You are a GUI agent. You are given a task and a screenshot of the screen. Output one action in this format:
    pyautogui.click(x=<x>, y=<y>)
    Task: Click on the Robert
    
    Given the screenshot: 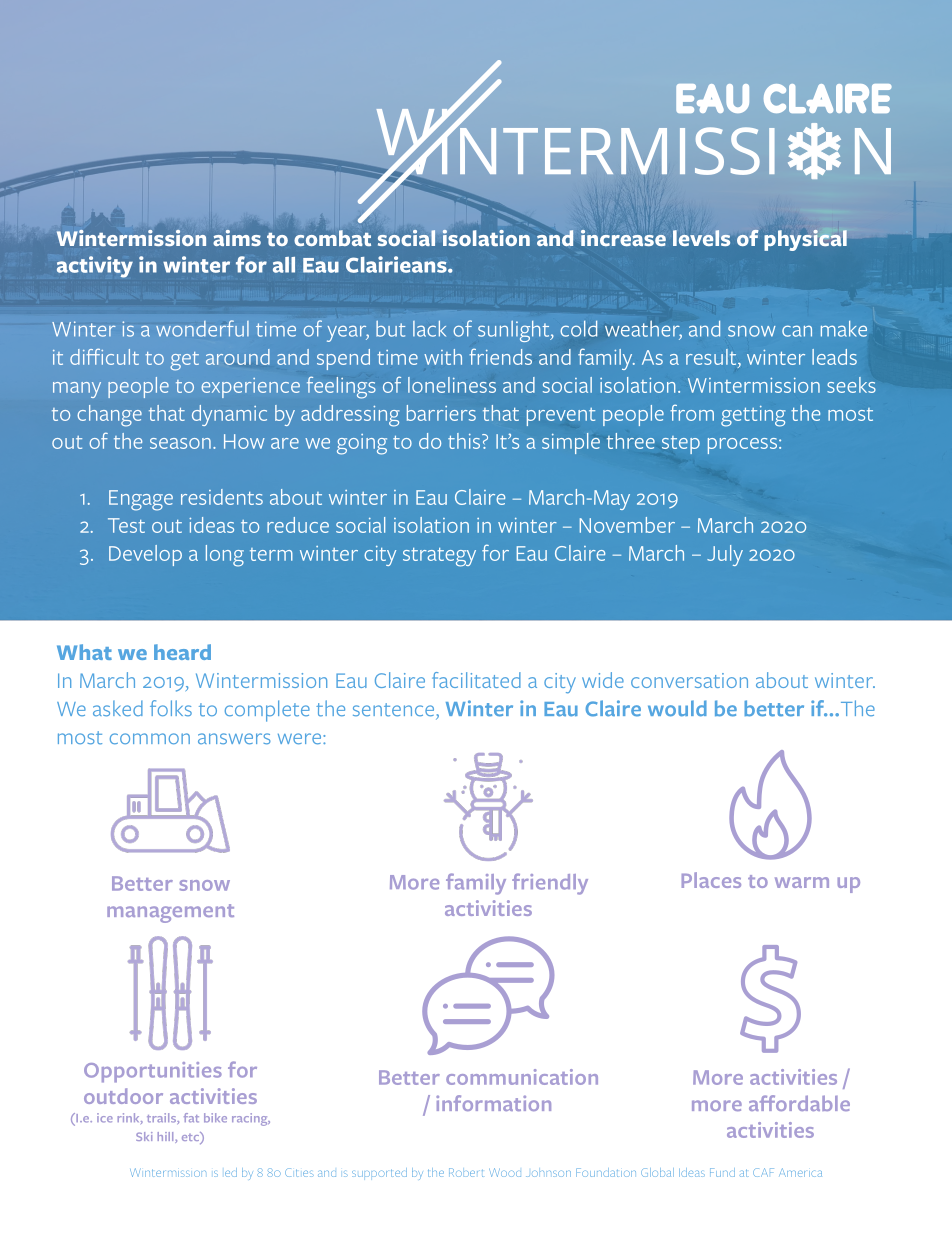 What is the action you would take?
    pyautogui.click(x=466, y=1172)
